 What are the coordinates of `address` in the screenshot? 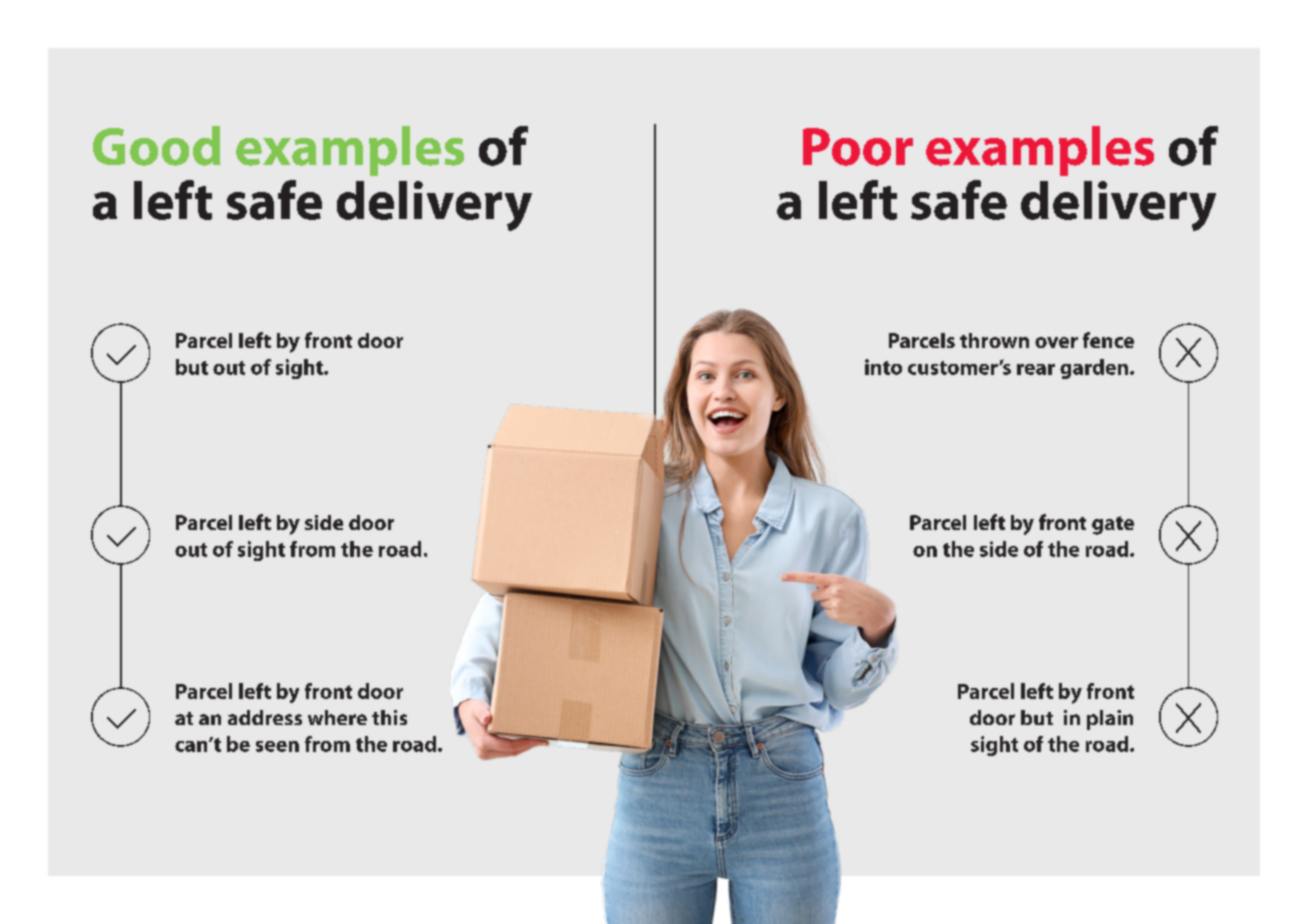 It's located at (265, 717).
